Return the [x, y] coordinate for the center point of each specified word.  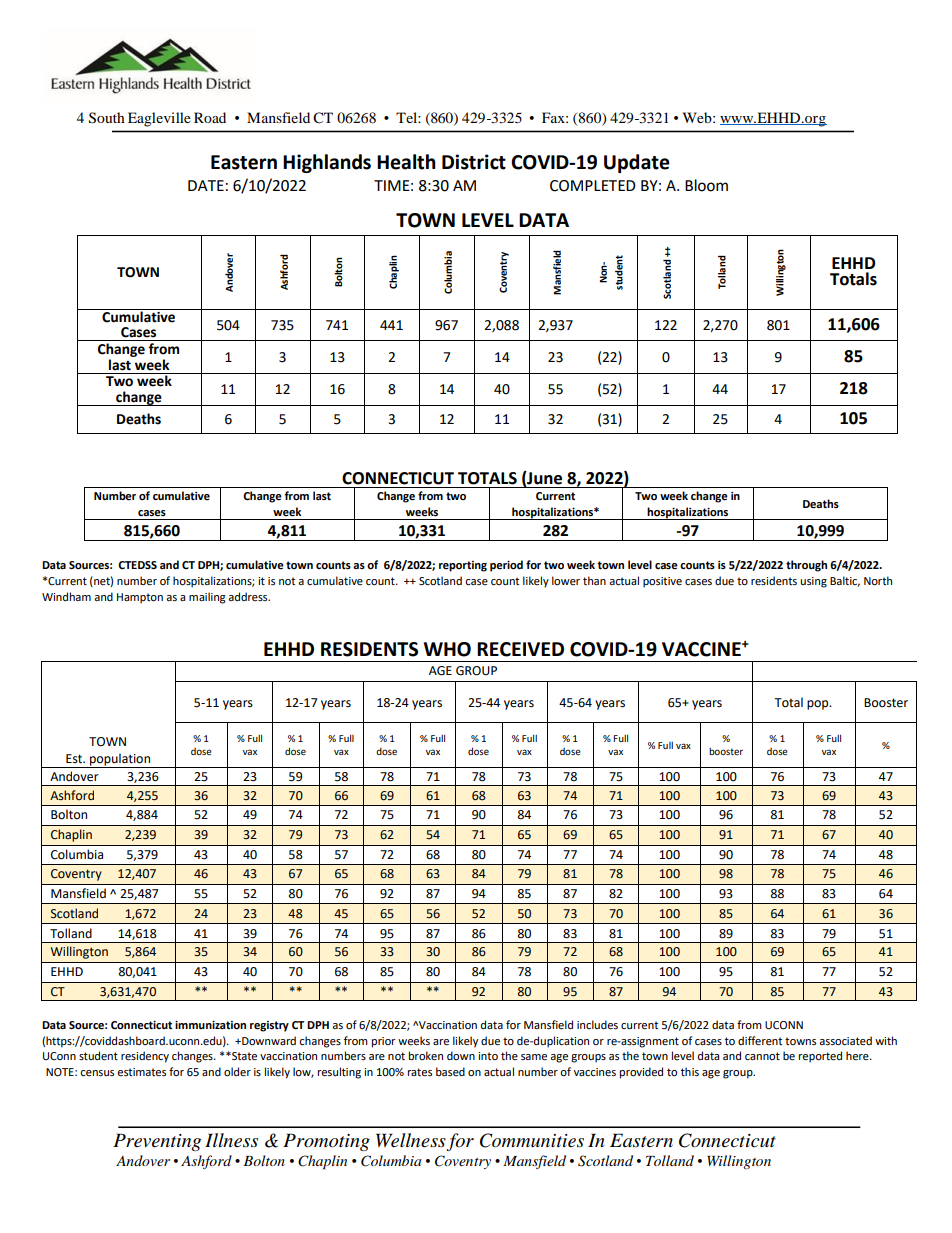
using [813, 582]
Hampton [140, 598]
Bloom [706, 185]
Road [210, 117]
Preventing [157, 1142]
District [474, 162]
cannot [762, 1056]
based [450, 1071]
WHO [447, 649]
